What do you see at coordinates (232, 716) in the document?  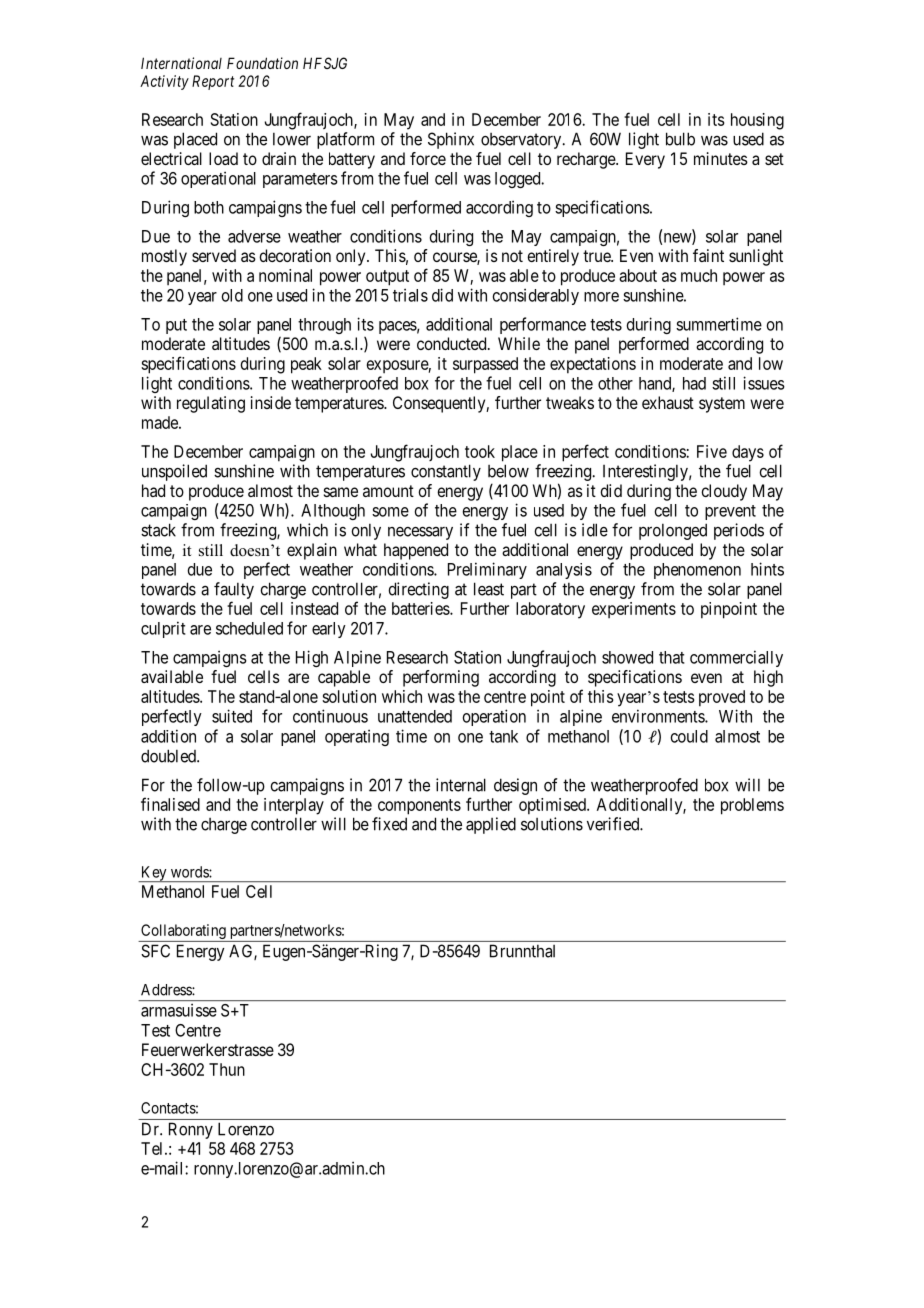 I see `suited` at bounding box center [232, 716].
